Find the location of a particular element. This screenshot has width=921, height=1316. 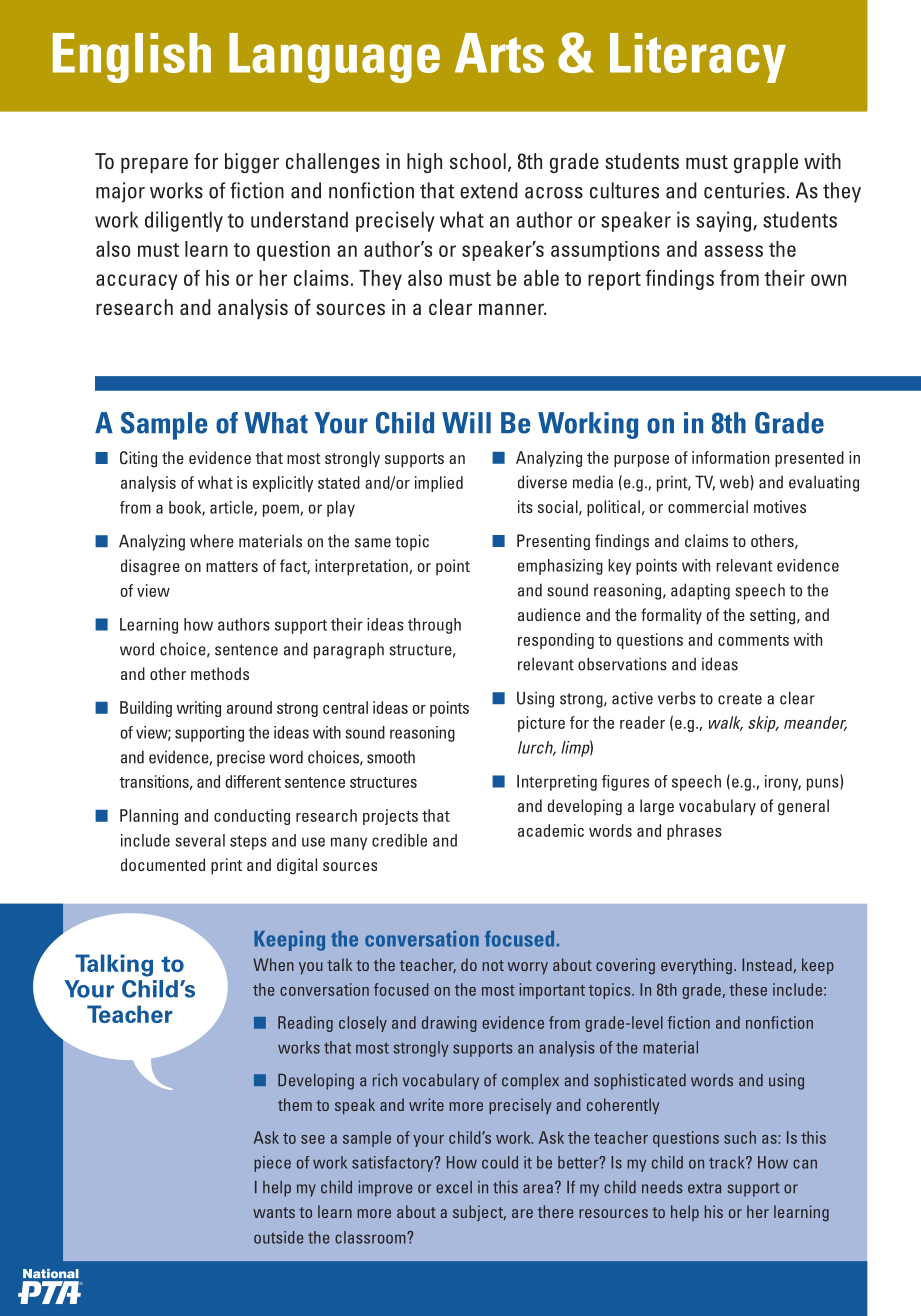

methods is located at coordinates (220, 673).
